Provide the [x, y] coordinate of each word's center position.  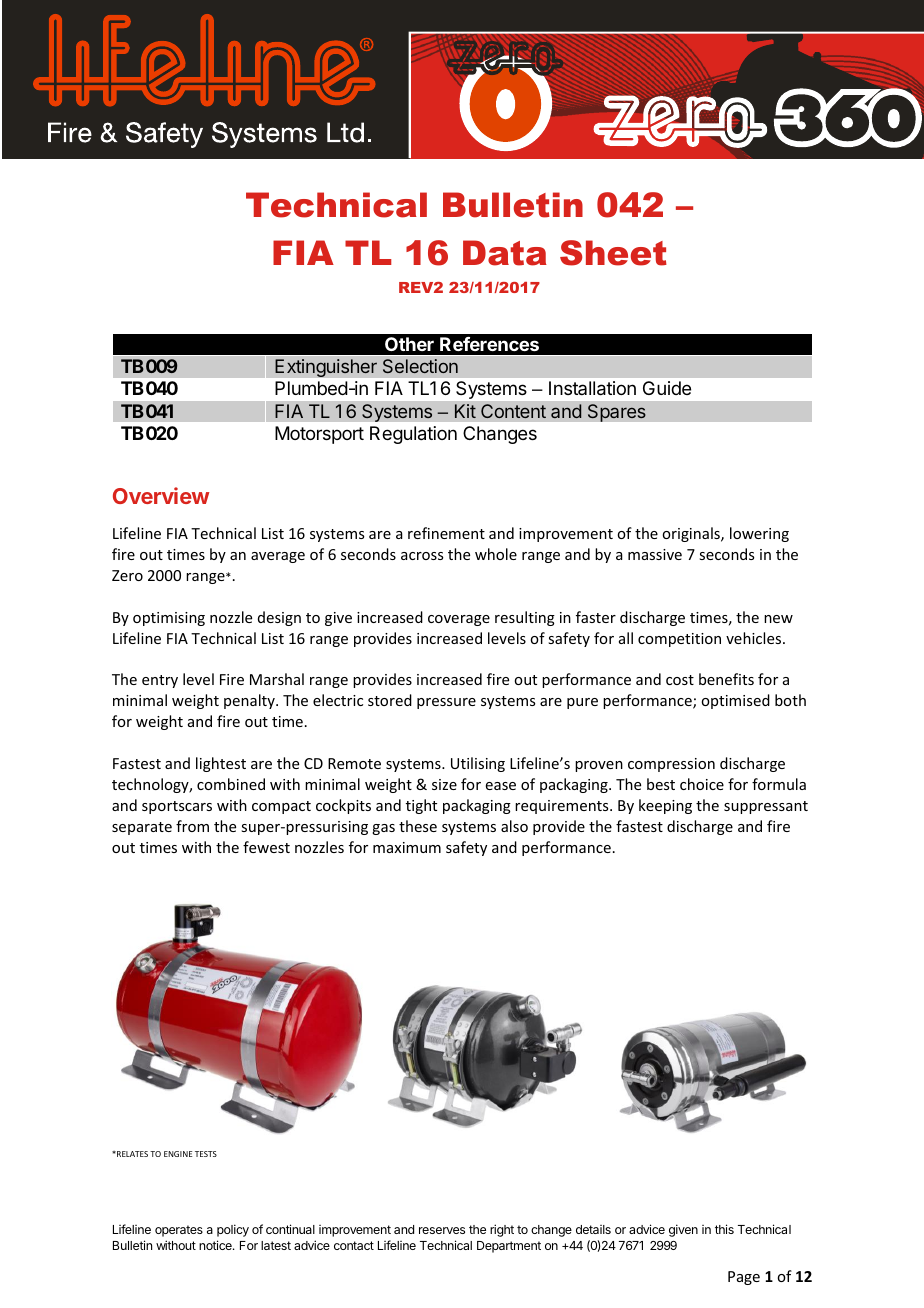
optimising [169, 619]
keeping [665, 806]
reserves [442, 1230]
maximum [407, 847]
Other [409, 344]
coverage [459, 620]
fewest [266, 847]
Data [505, 253]
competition [679, 640]
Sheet [613, 253]
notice [216, 1245]
